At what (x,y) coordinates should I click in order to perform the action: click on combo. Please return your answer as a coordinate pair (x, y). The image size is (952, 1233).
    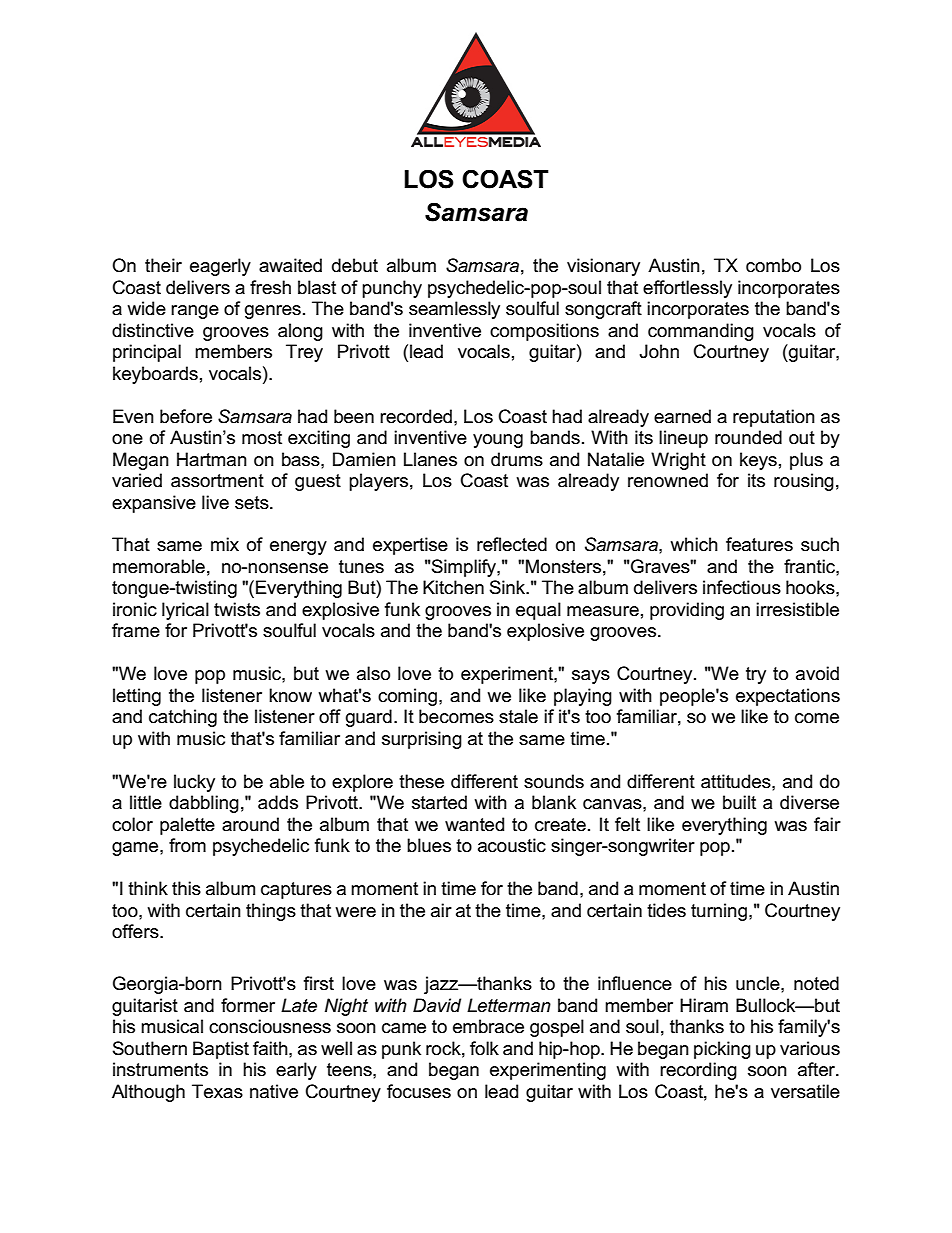
    Looking at the image, I should click on (773, 265).
